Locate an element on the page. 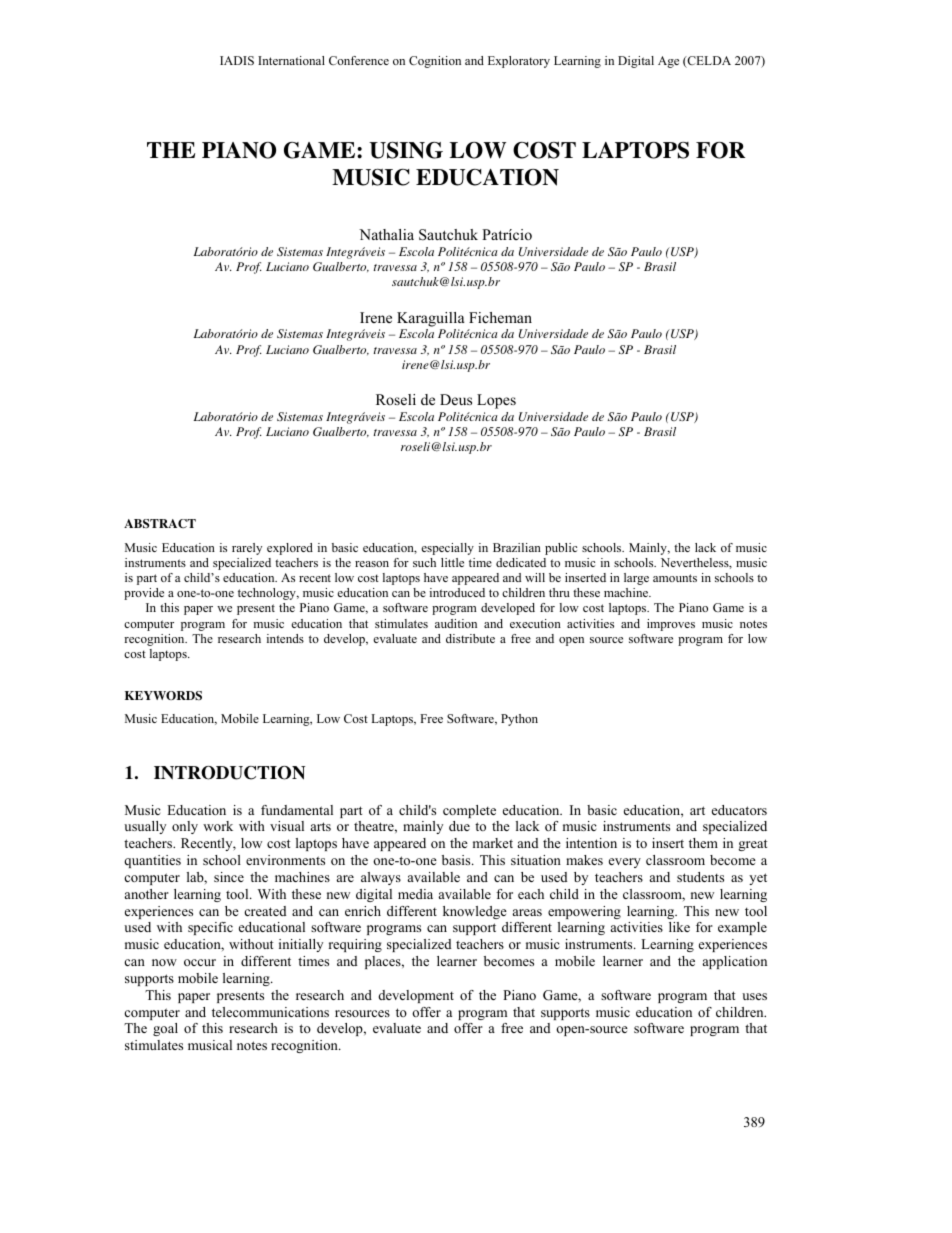  occur is located at coordinates (200, 962).
